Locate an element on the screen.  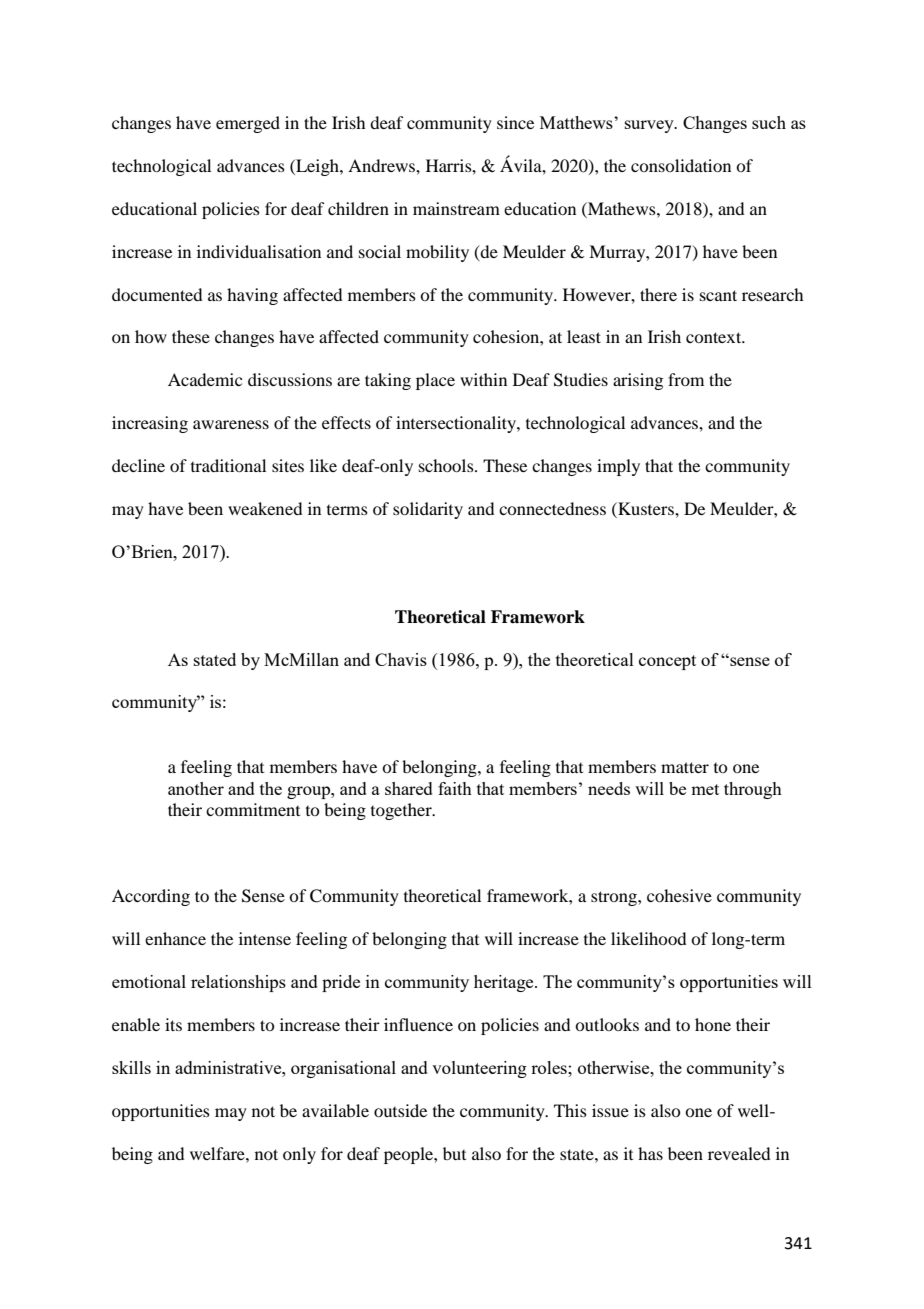
consolidation is located at coordinates (681, 165).
